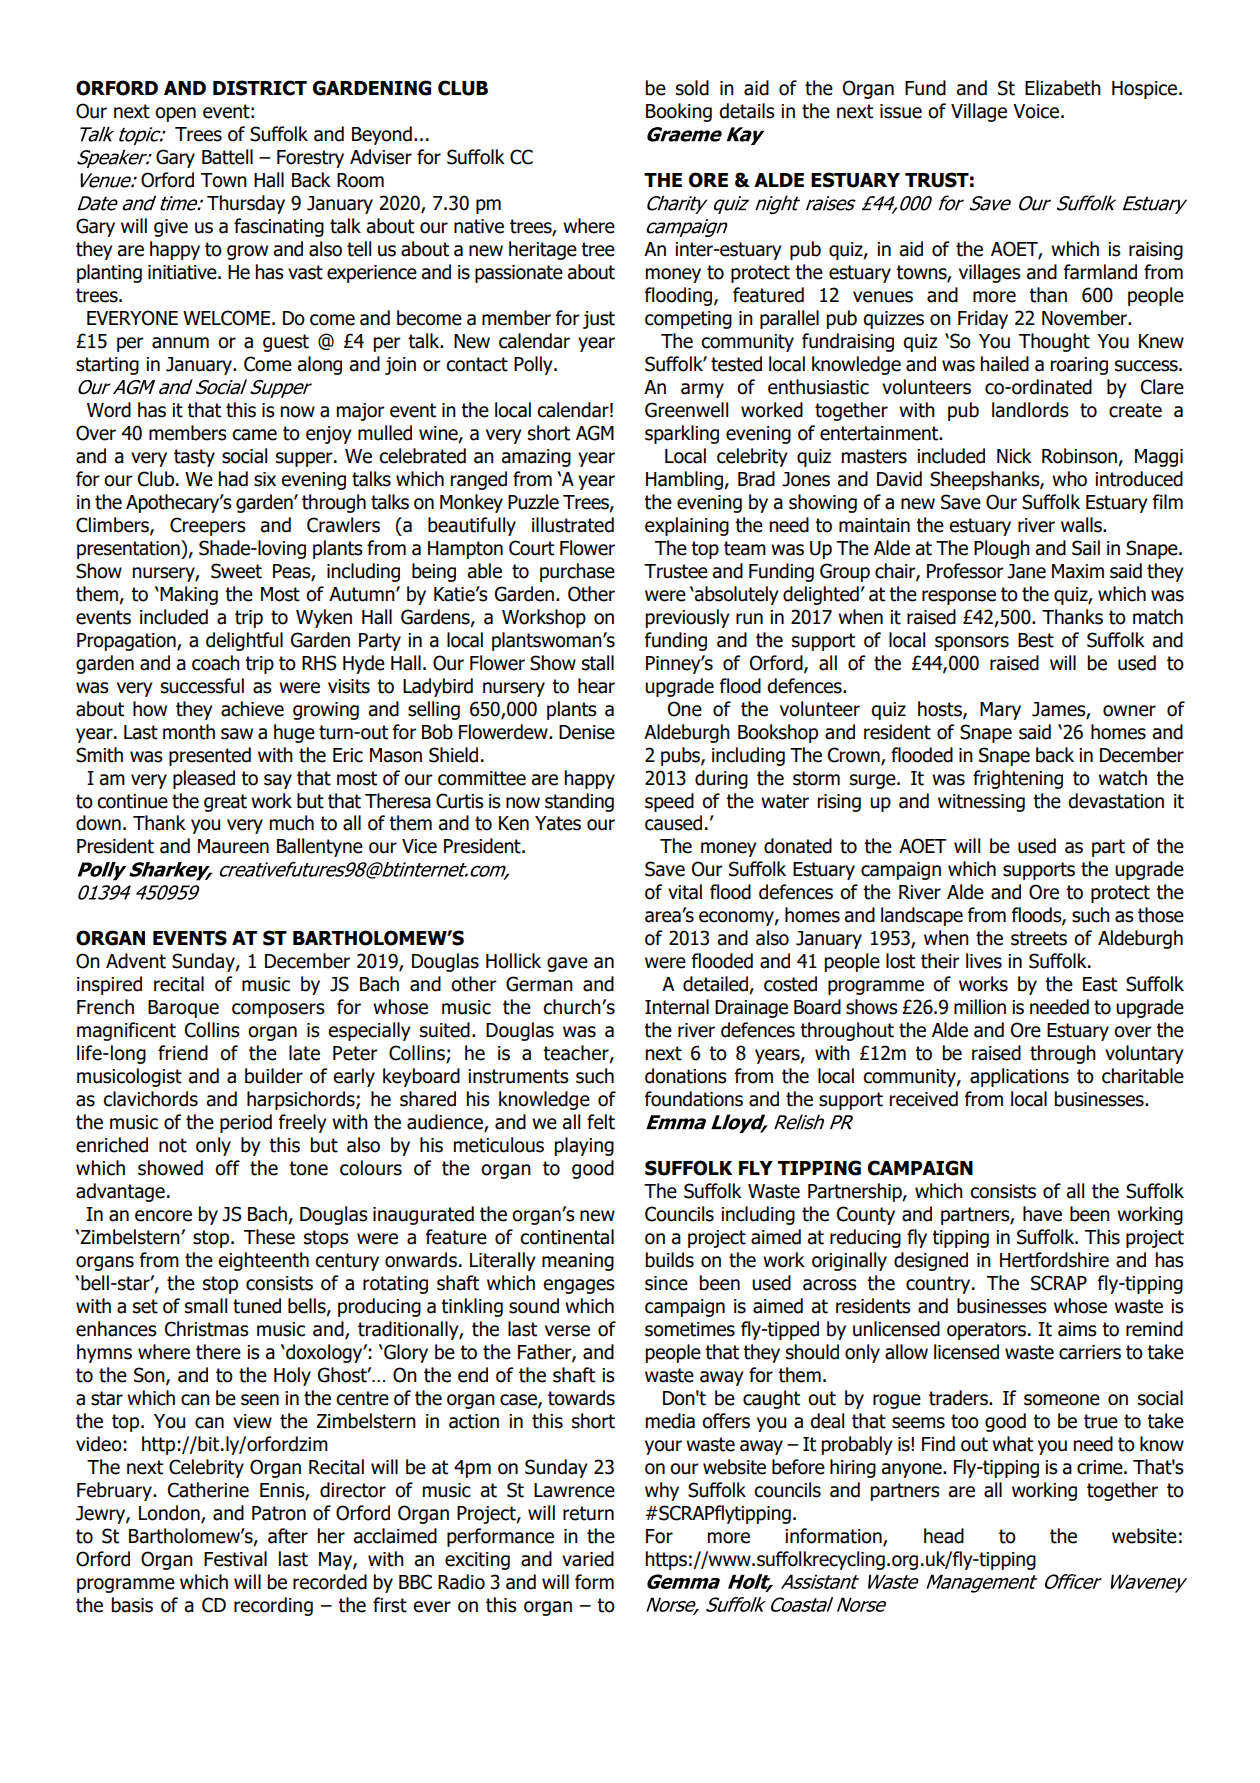  I want to click on Elizabeth, so click(1063, 88).
